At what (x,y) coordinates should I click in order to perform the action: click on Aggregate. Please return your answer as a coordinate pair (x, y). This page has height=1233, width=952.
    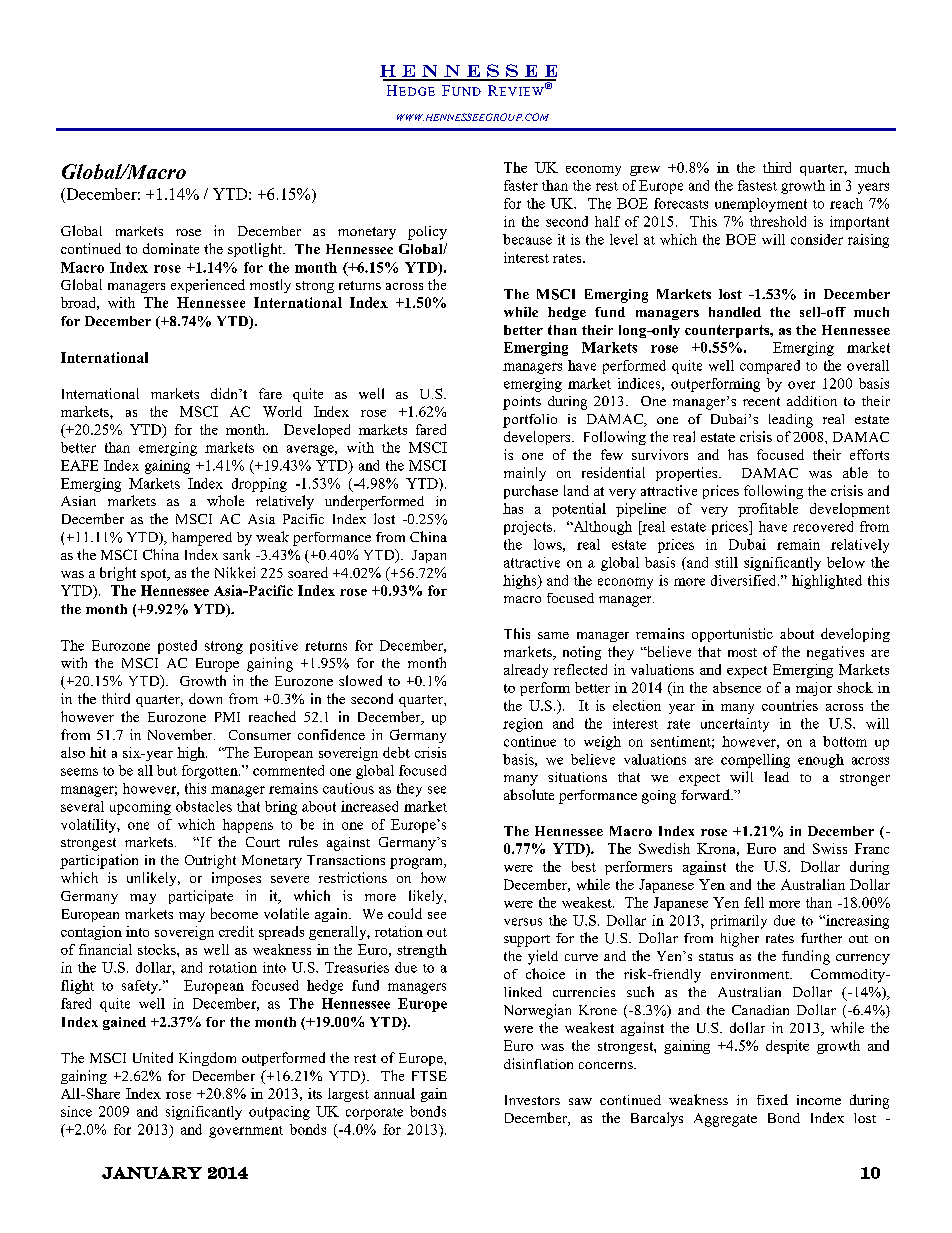
    Looking at the image, I should click on (725, 1120).
